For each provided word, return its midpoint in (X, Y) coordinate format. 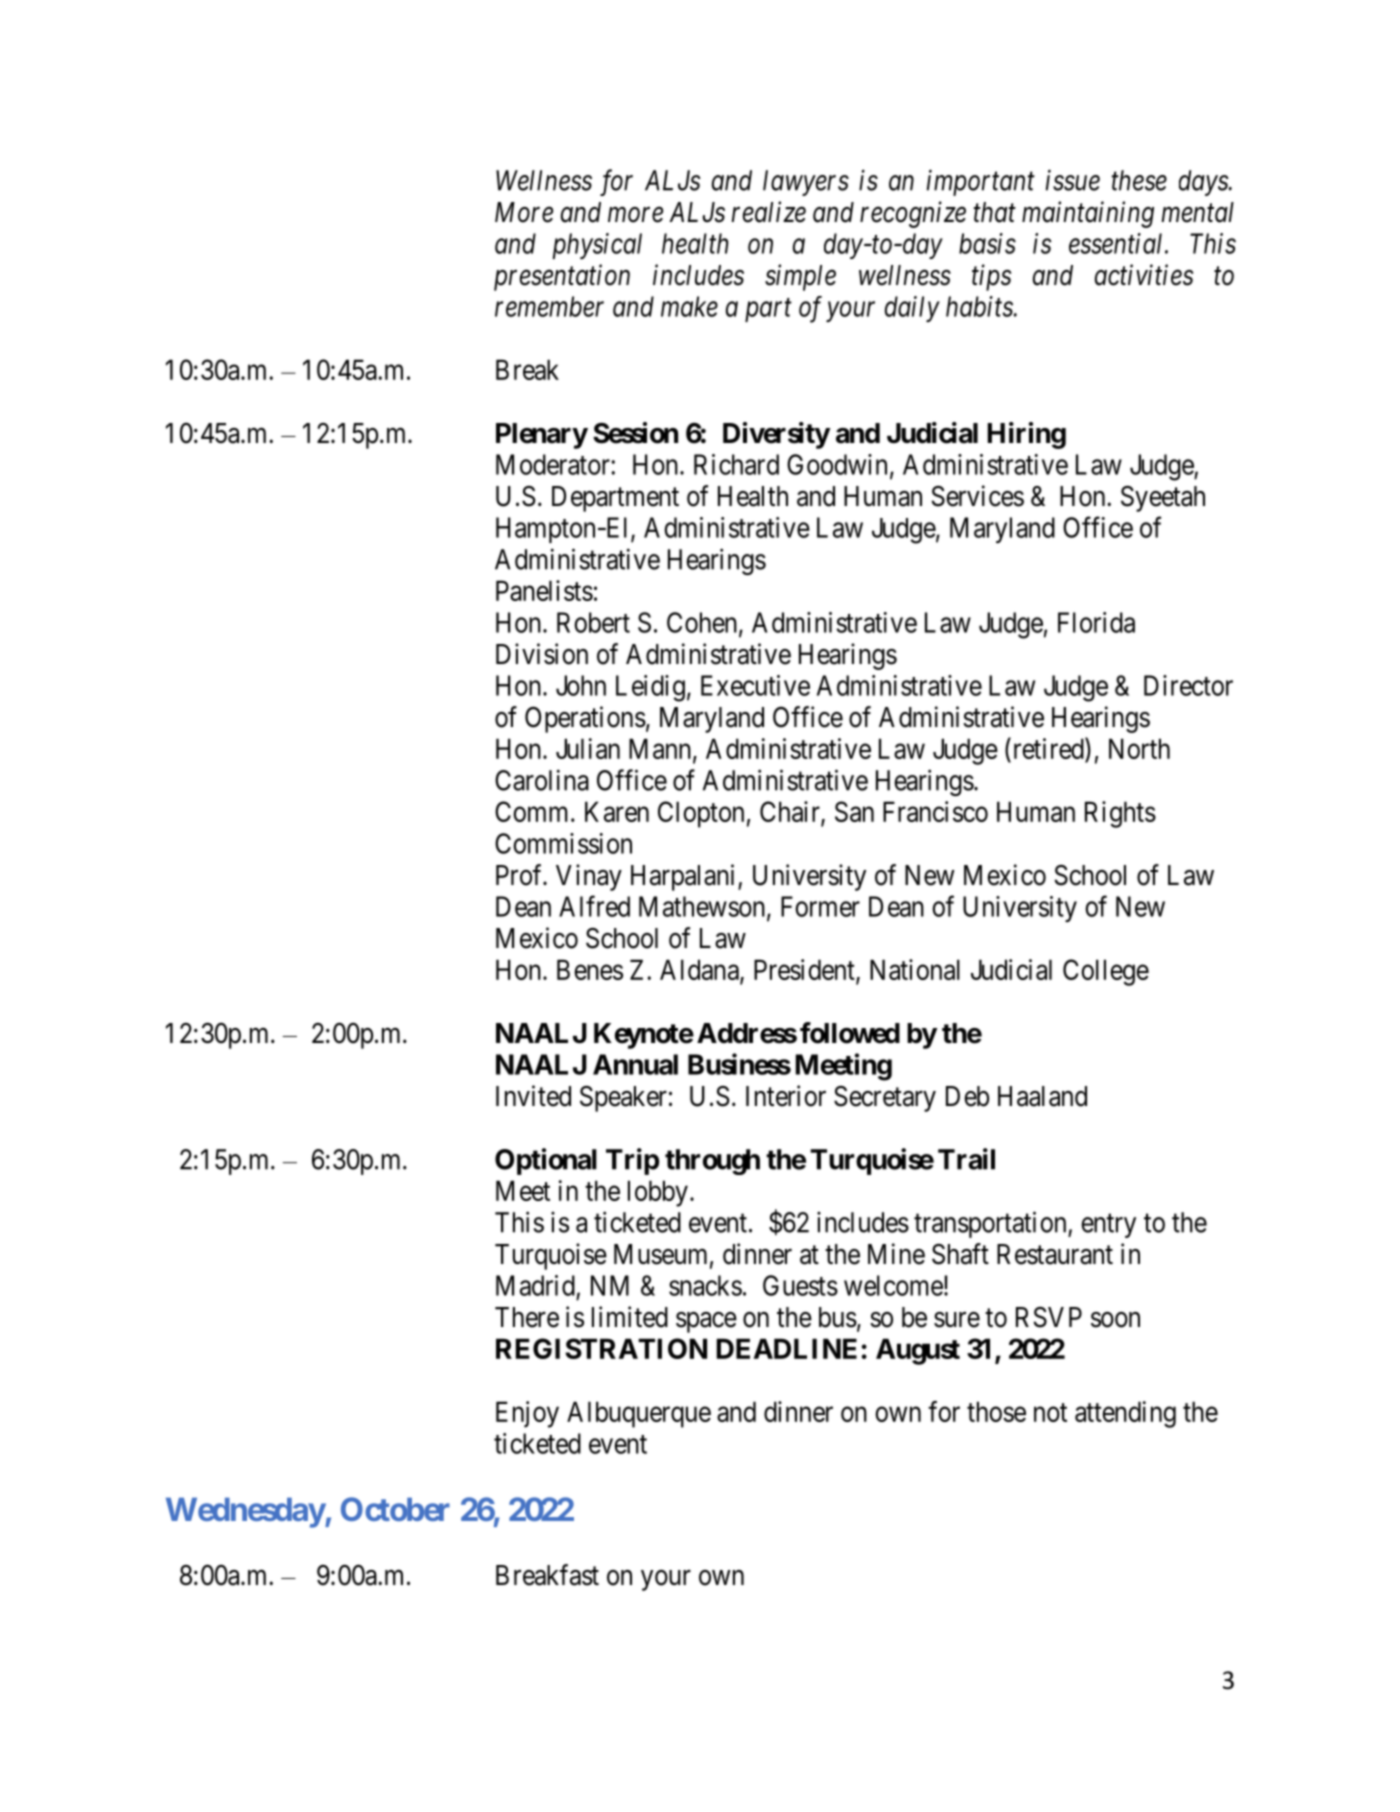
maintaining (1088, 214)
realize (768, 212)
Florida (1096, 622)
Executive (755, 685)
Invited (533, 1096)
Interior (786, 1096)
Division (542, 654)
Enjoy (527, 1414)
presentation (562, 278)
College (1106, 972)
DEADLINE (787, 1348)
